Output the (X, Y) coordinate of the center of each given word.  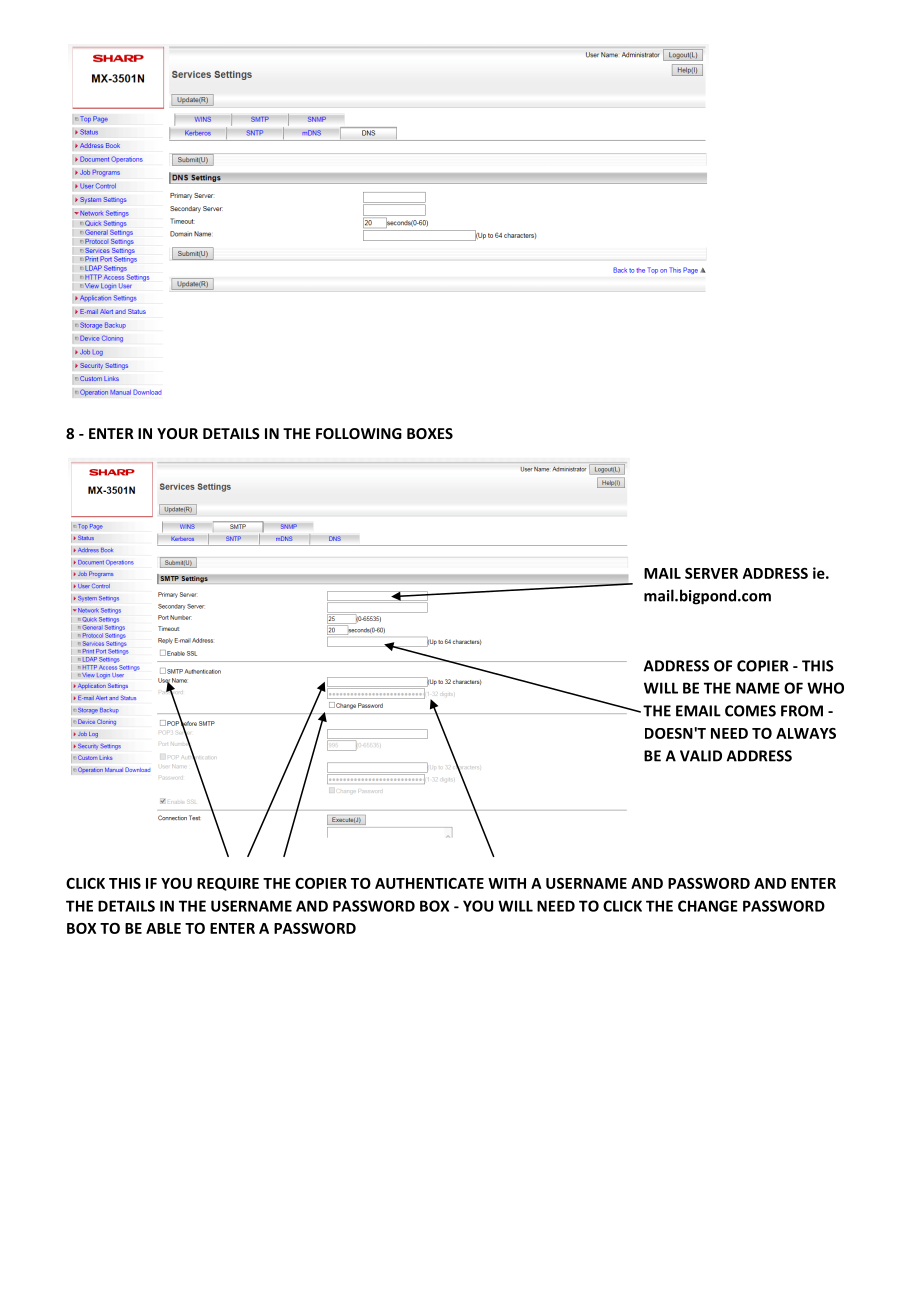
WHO (825, 688)
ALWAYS (806, 733)
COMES (750, 711)
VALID (701, 756)
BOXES (430, 433)
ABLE (163, 928)
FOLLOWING (359, 433)
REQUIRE (228, 884)
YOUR (177, 433)
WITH (507, 883)
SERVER (711, 573)
